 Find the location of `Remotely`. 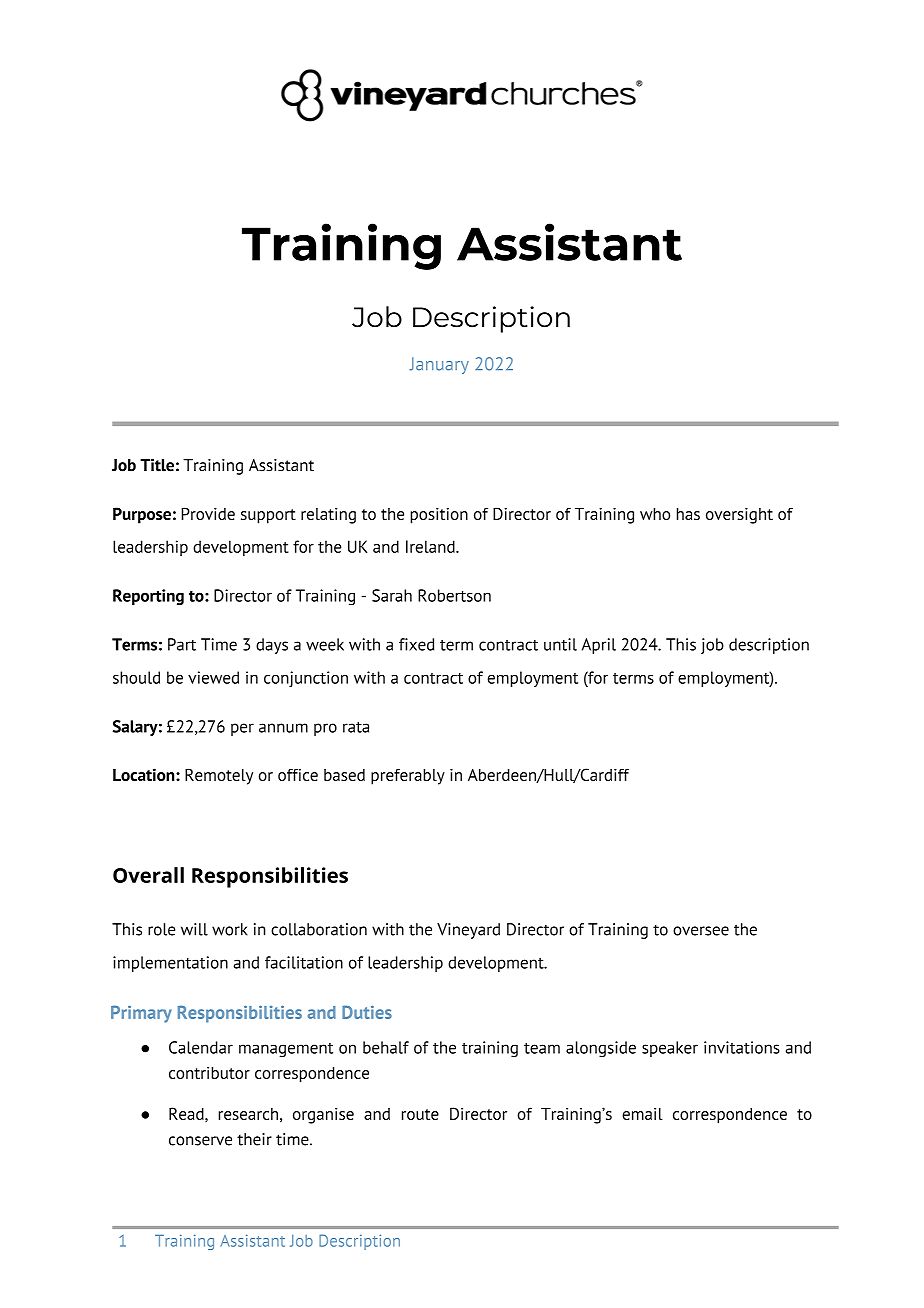

Remotely is located at coordinates (219, 776).
